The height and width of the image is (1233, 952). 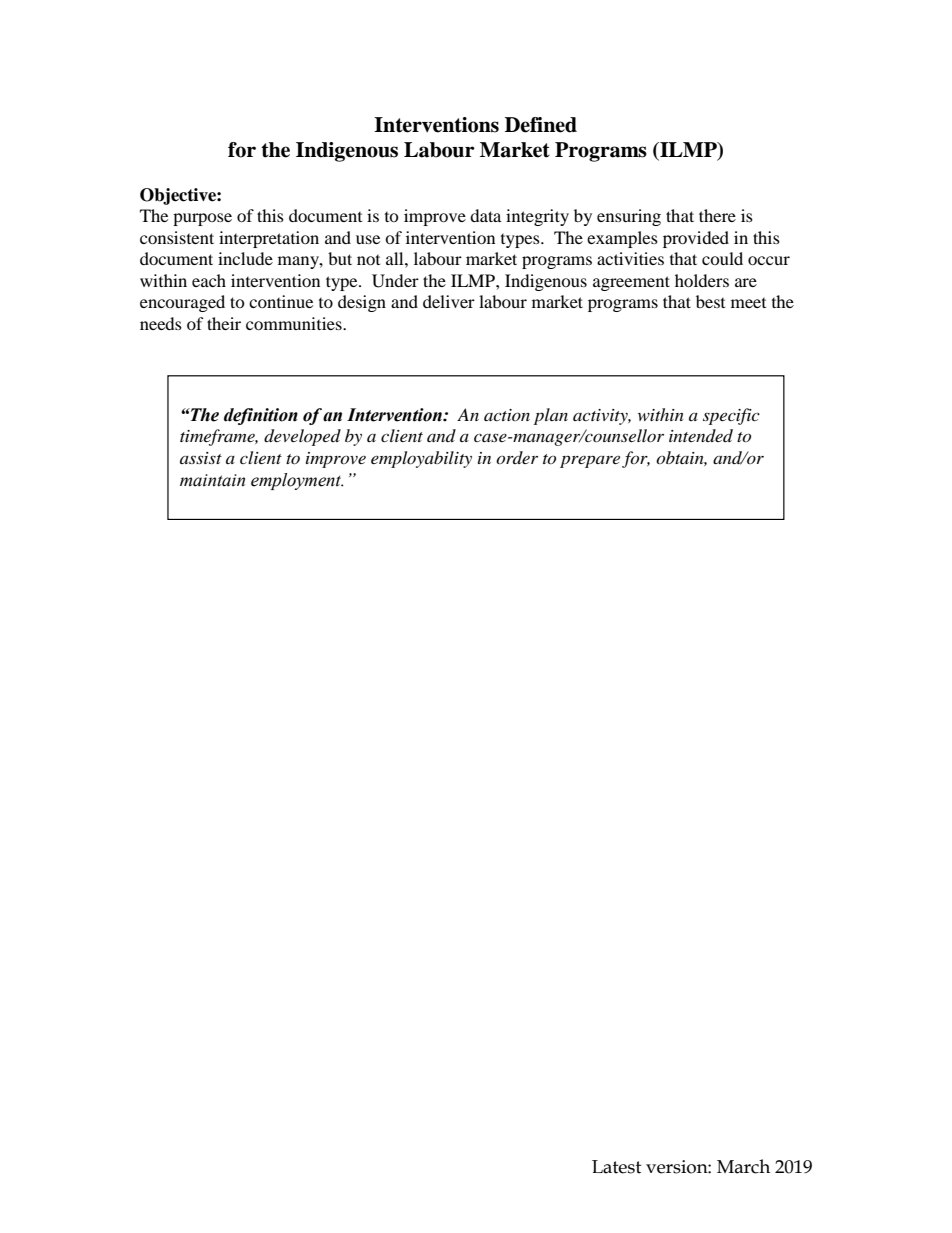 What do you see at coordinates (617, 1167) in the image?
I see `Latest` at bounding box center [617, 1167].
